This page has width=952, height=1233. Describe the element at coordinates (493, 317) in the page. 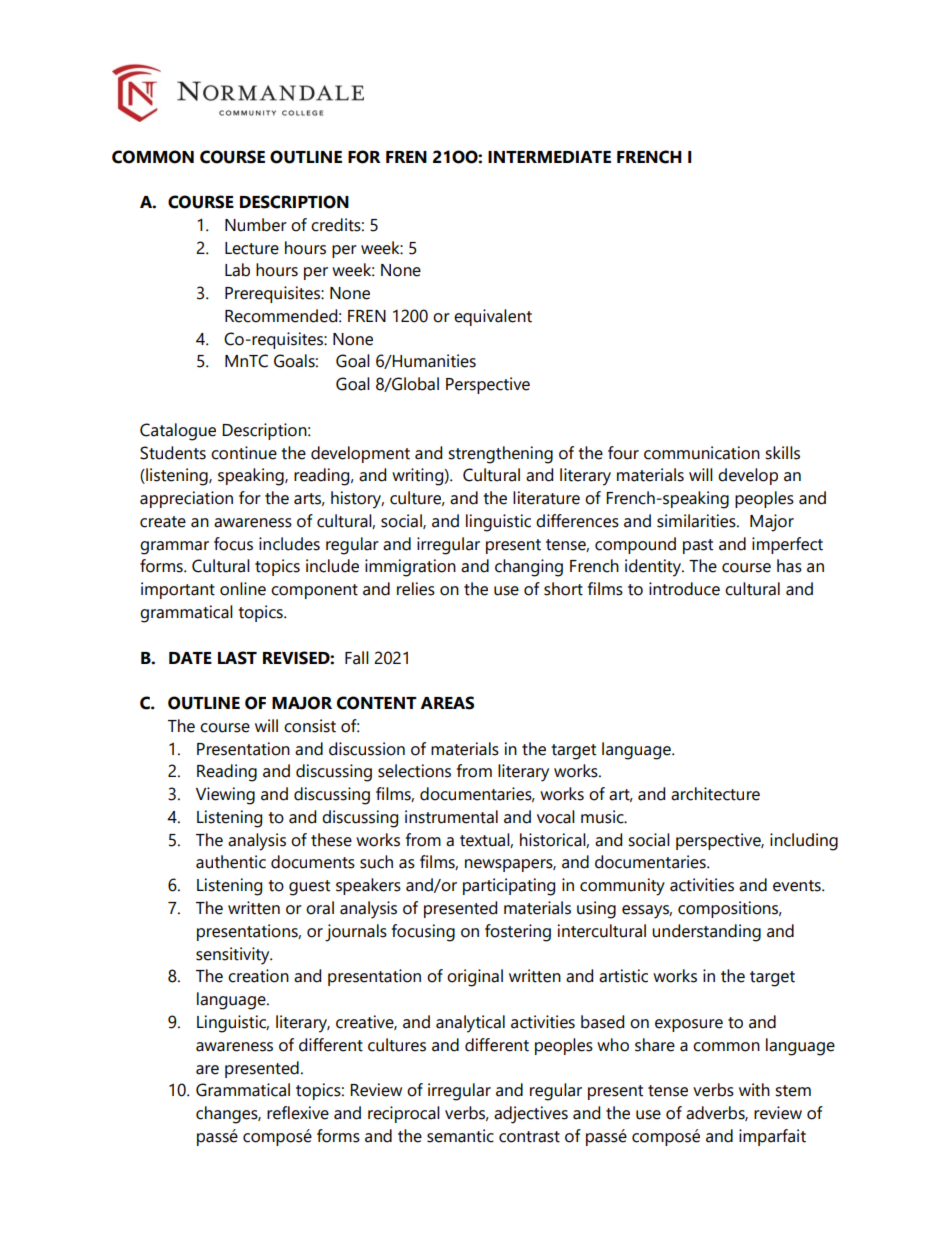

I see `equivalent` at that location.
